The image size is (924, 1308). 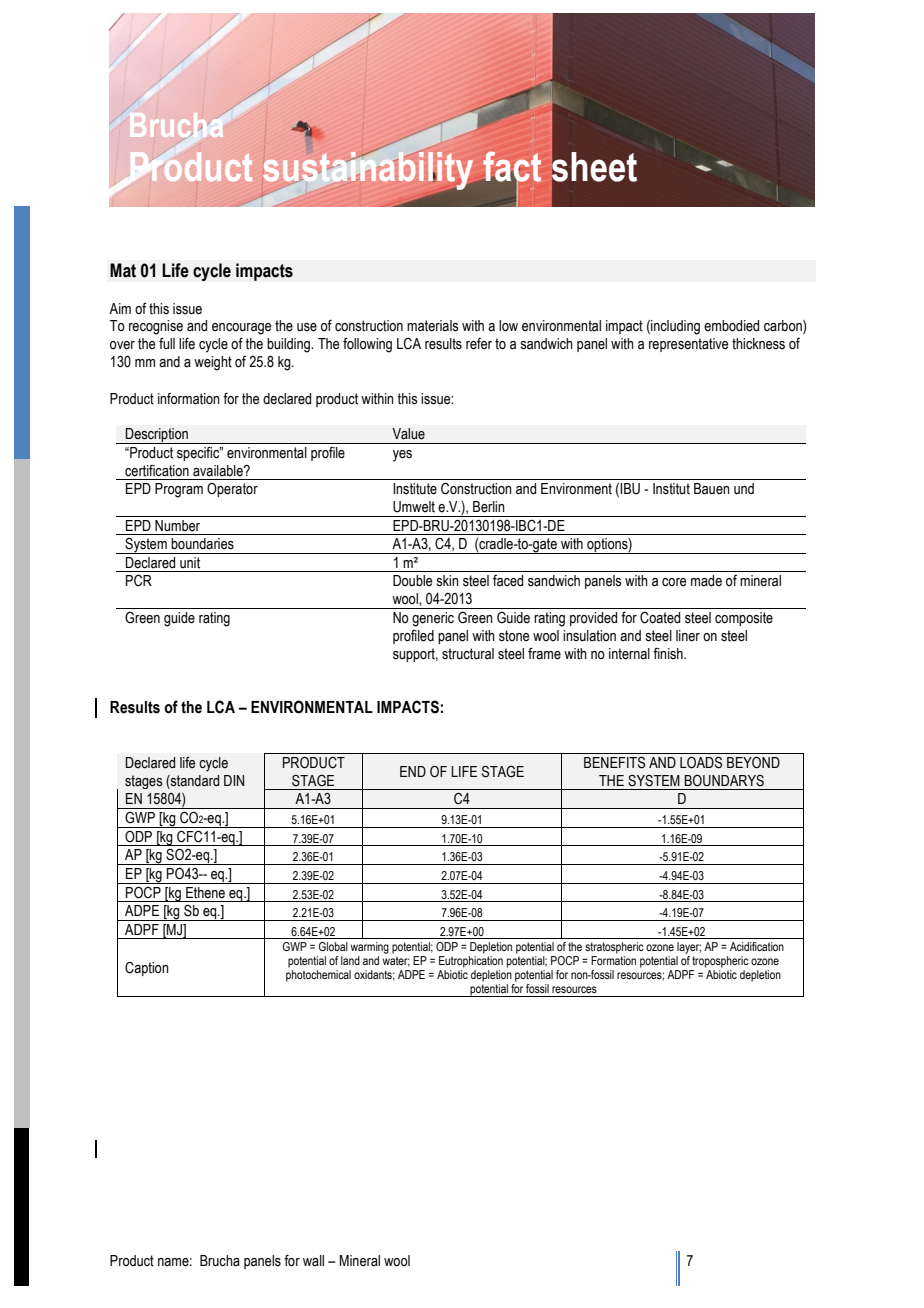 I want to click on wall, so click(x=313, y=1261).
